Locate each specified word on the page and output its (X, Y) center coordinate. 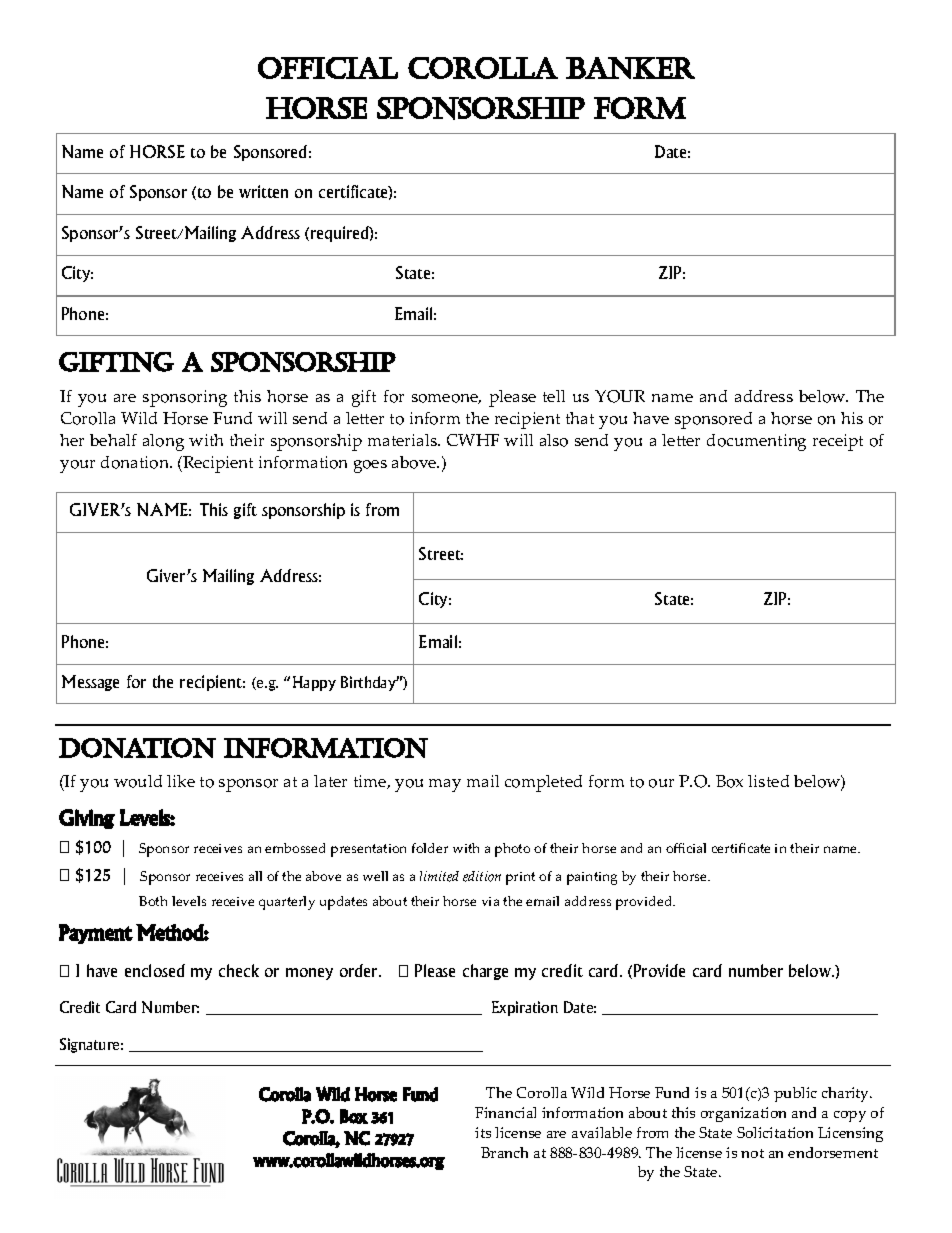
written (263, 191)
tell (554, 396)
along (163, 442)
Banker (630, 68)
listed (768, 781)
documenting (756, 442)
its (483, 1132)
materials (403, 440)
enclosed (155, 970)
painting (592, 878)
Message (90, 683)
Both (153, 901)
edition (482, 876)
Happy (314, 683)
